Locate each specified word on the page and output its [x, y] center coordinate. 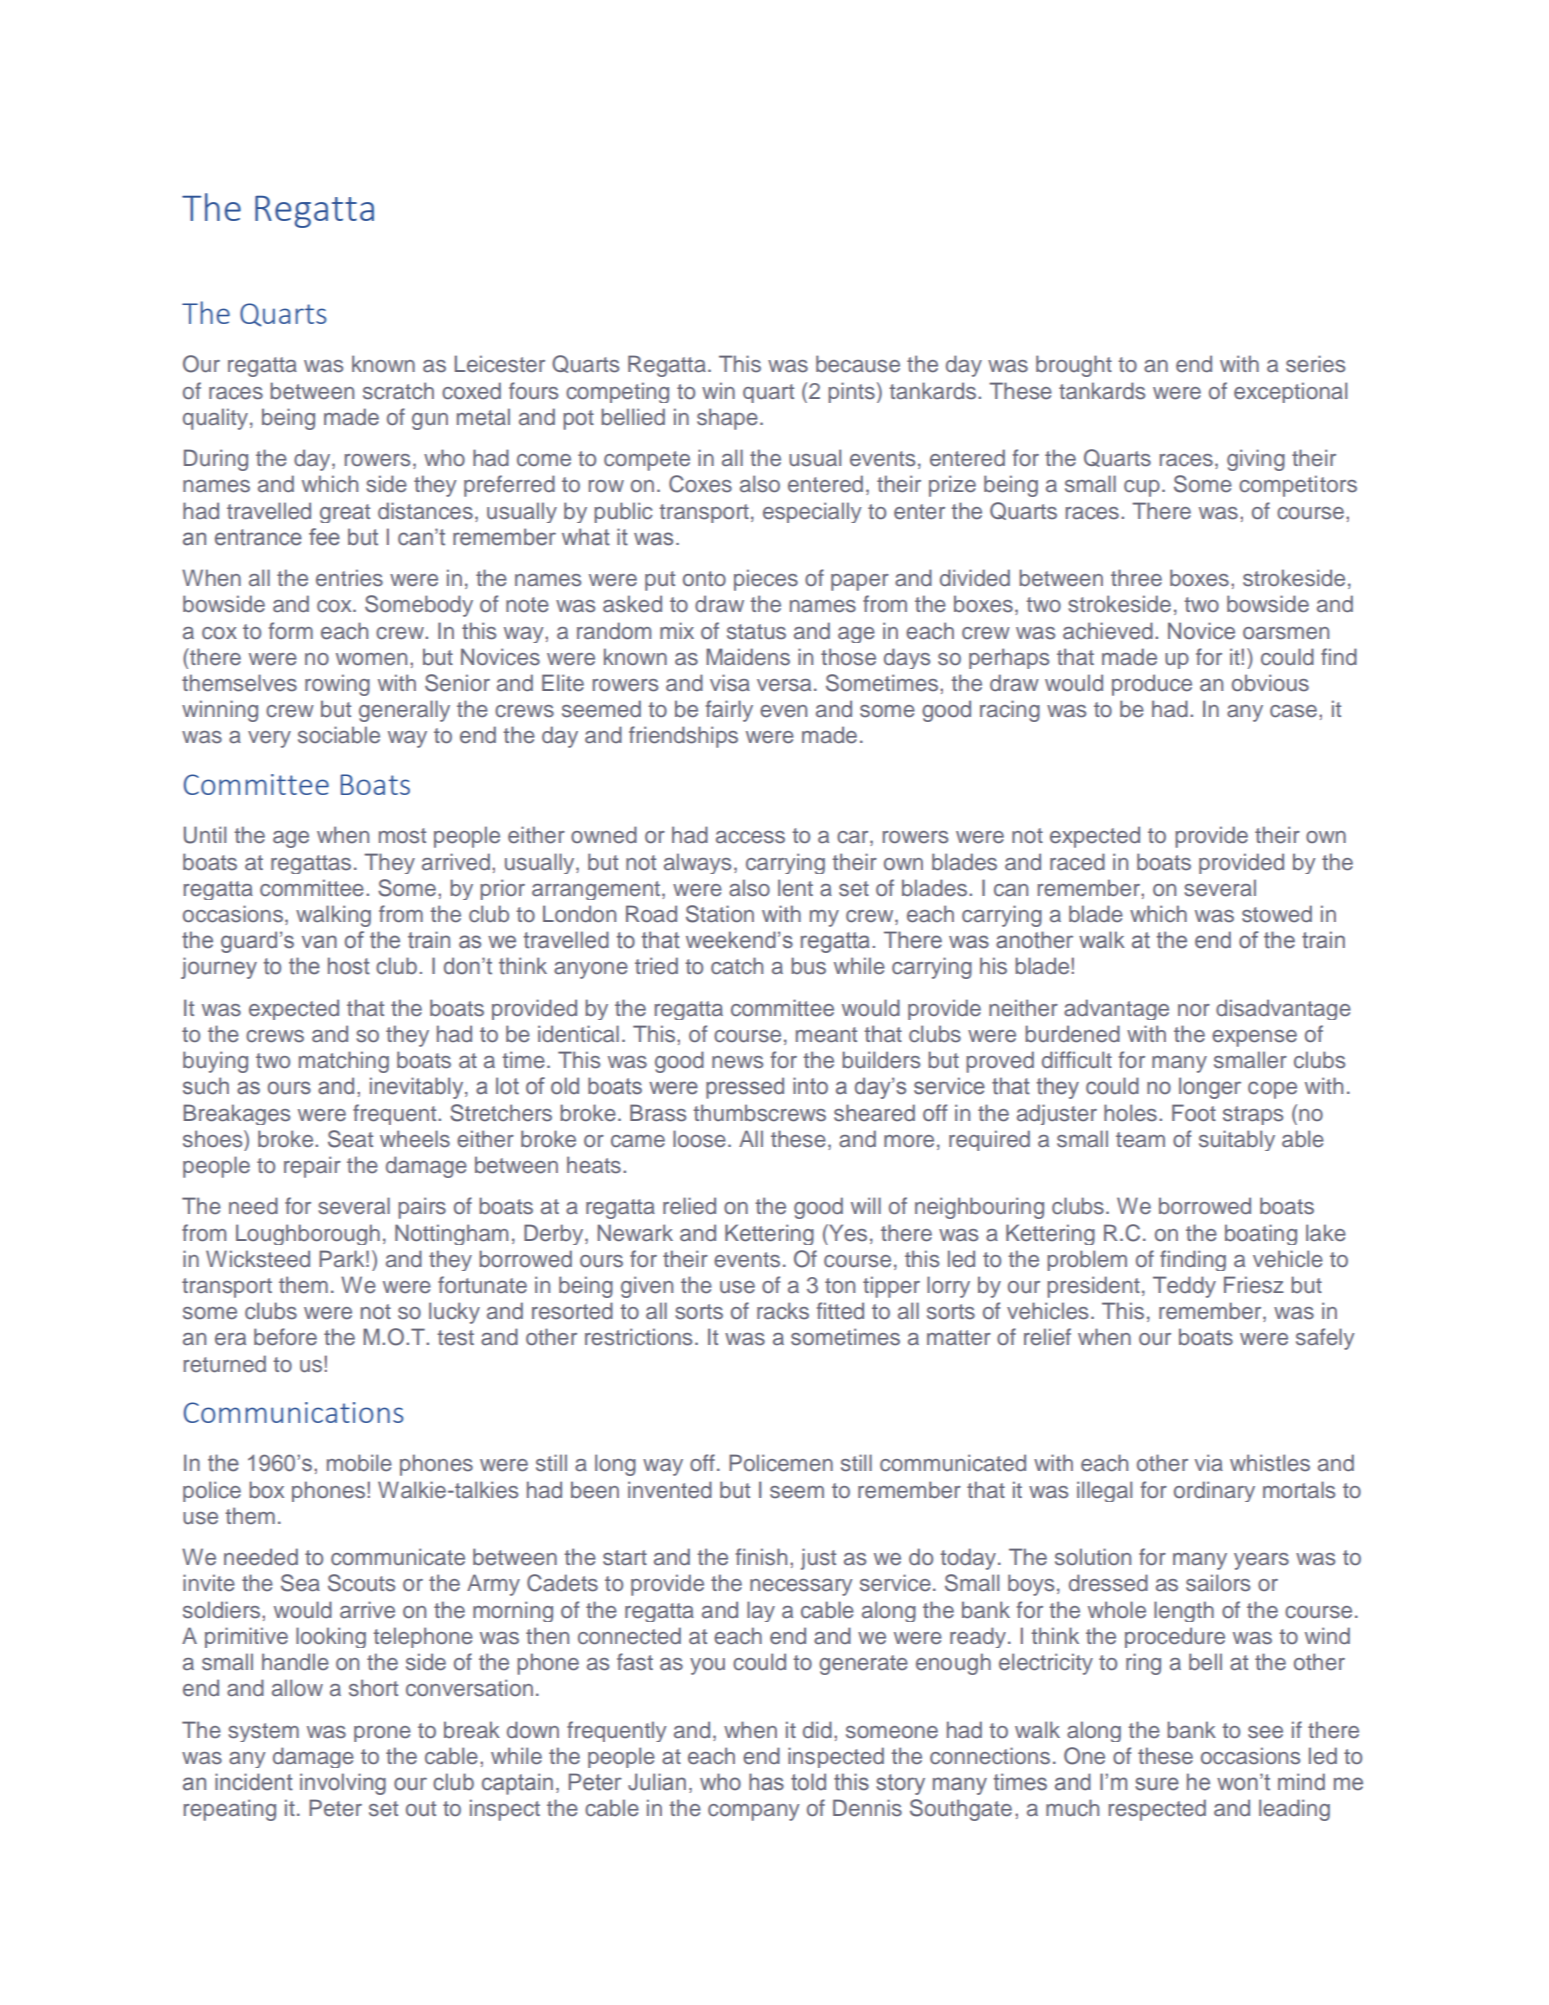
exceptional [1290, 392]
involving [343, 1784]
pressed [745, 1088]
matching [344, 1062]
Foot [1194, 1112]
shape [727, 419]
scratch [398, 391]
